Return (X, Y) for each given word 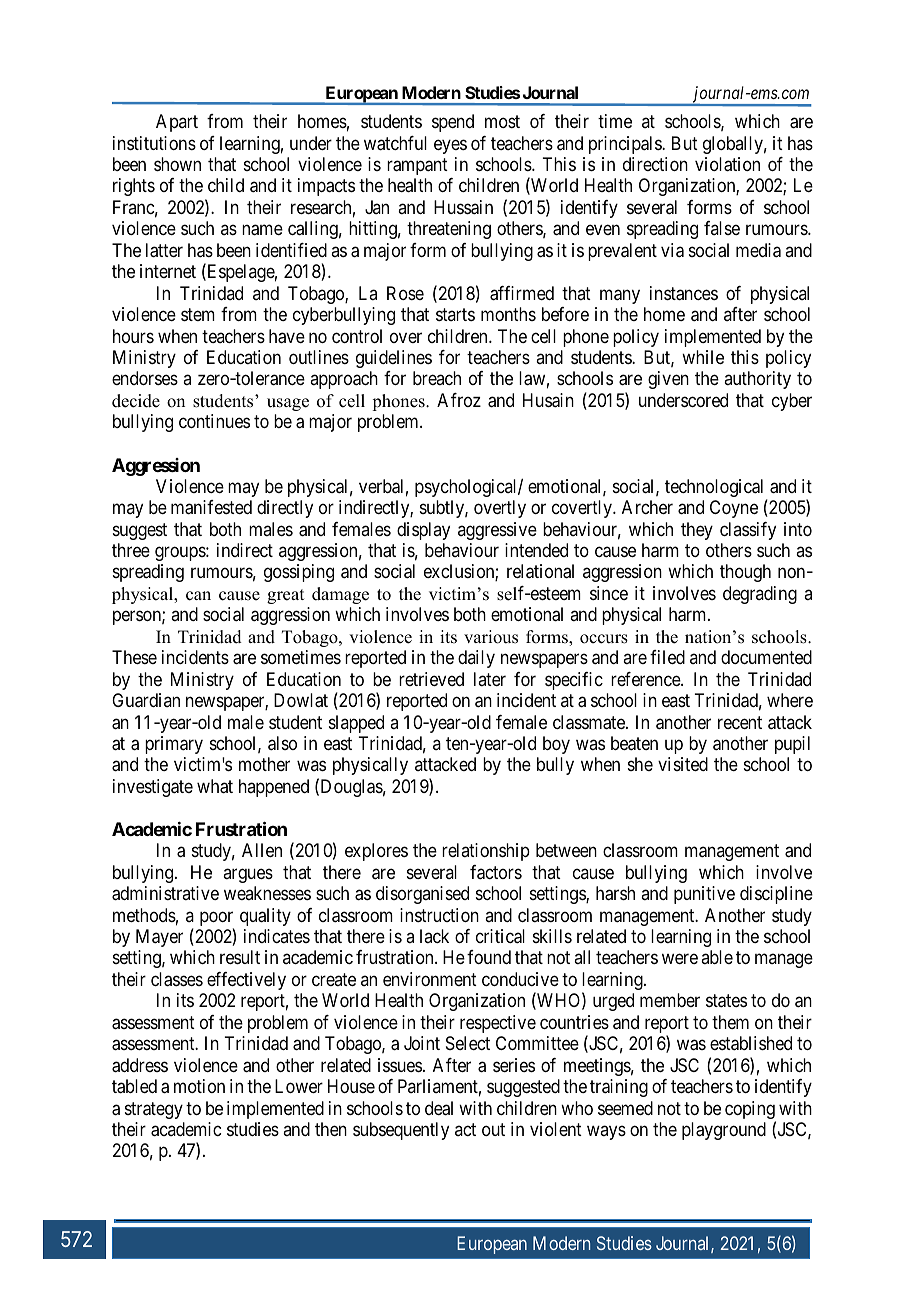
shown (177, 164)
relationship (486, 852)
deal (439, 1108)
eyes (450, 146)
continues (214, 421)
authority (757, 380)
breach (437, 378)
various (491, 637)
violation (727, 164)
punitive (704, 895)
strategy (154, 1110)
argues (248, 875)
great (285, 596)
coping (750, 1111)
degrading (760, 595)
